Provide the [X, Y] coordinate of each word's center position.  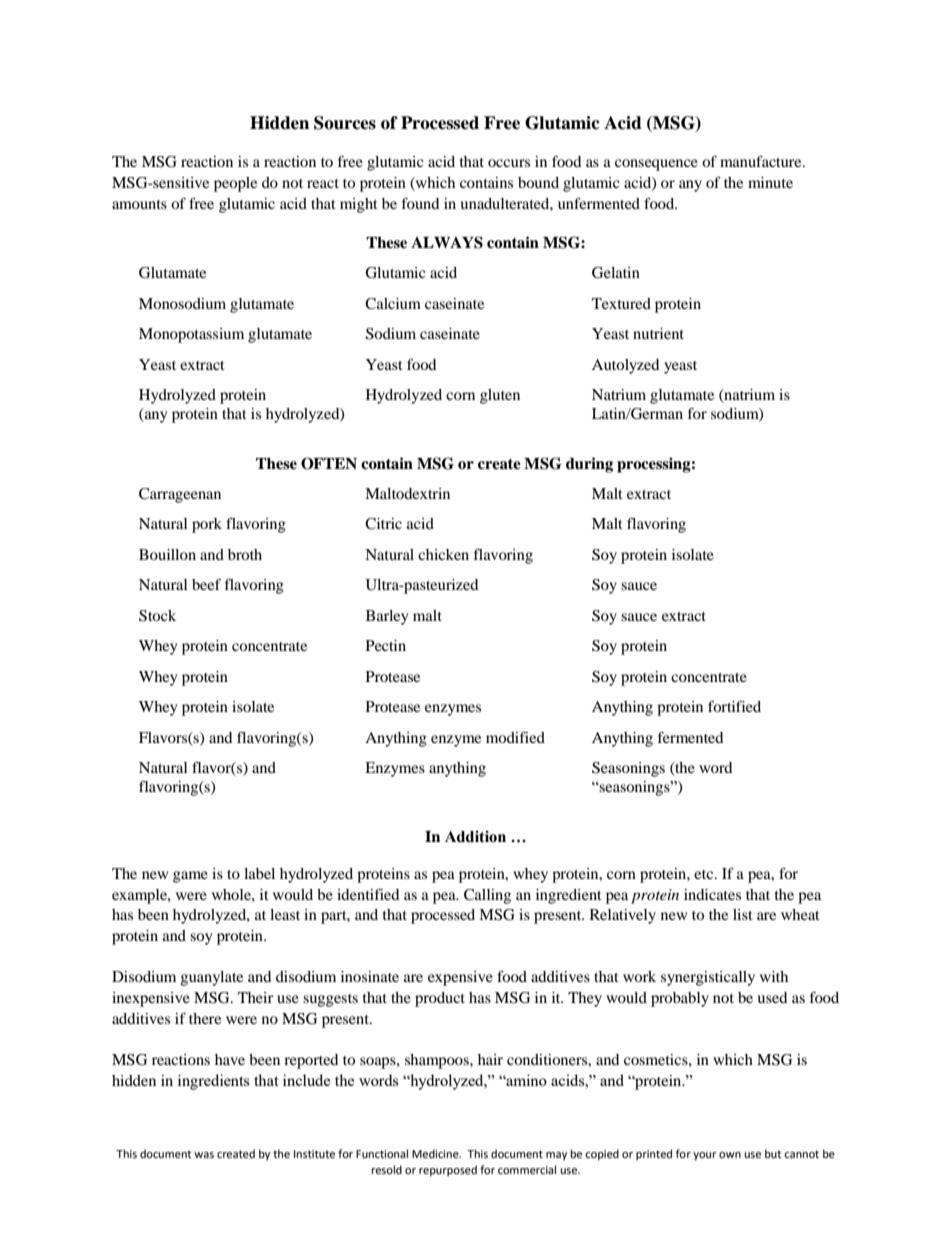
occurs [509, 163]
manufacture [762, 161]
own [730, 1155]
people [235, 184]
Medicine [436, 1154]
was [204, 1155]
